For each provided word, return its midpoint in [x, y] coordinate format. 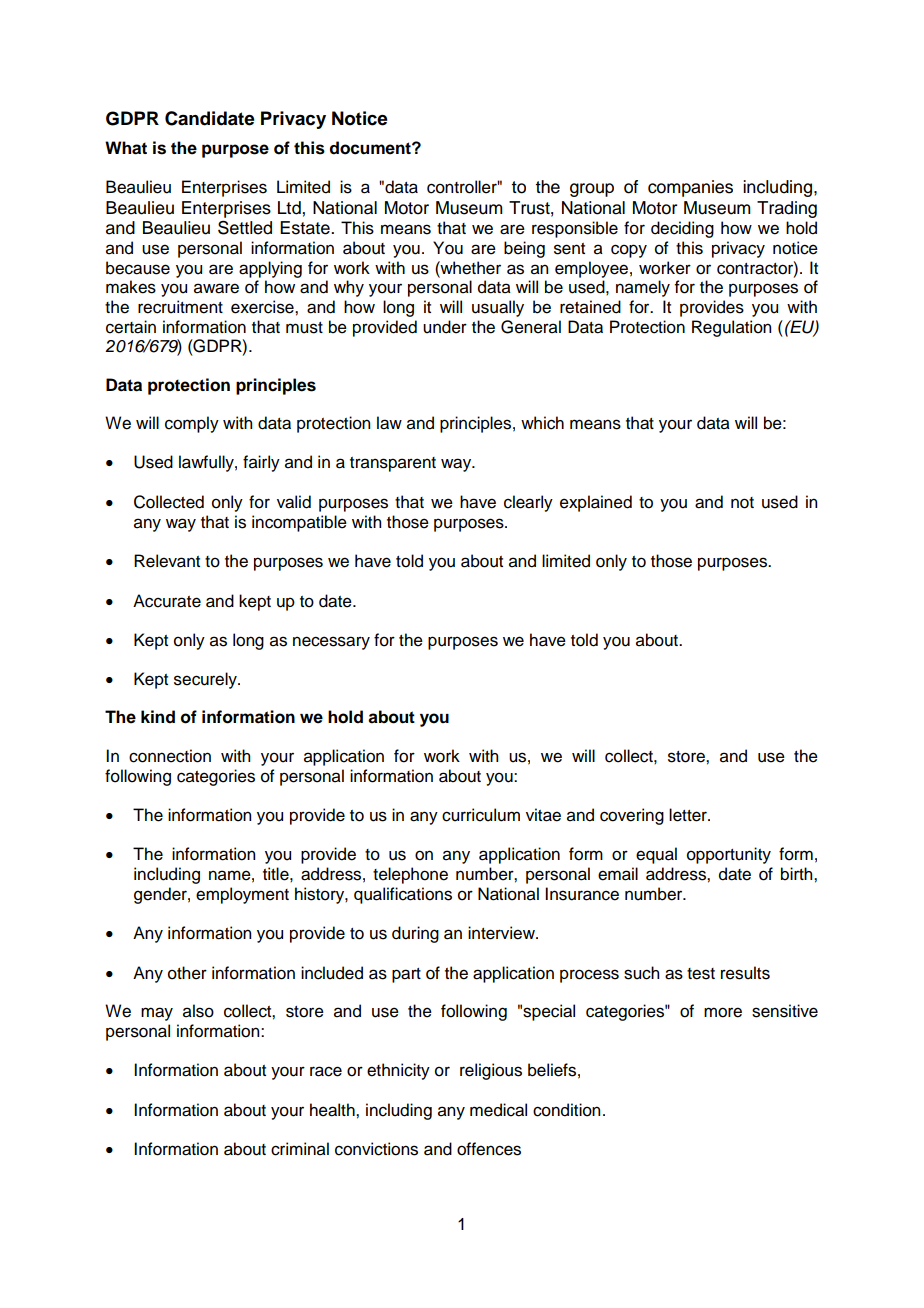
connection [170, 756]
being [524, 249]
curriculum [481, 815]
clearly [528, 503]
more [723, 1012]
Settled [245, 228]
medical [498, 1110]
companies [690, 188]
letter [689, 815]
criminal [300, 1149]
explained [596, 503]
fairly [261, 463]
